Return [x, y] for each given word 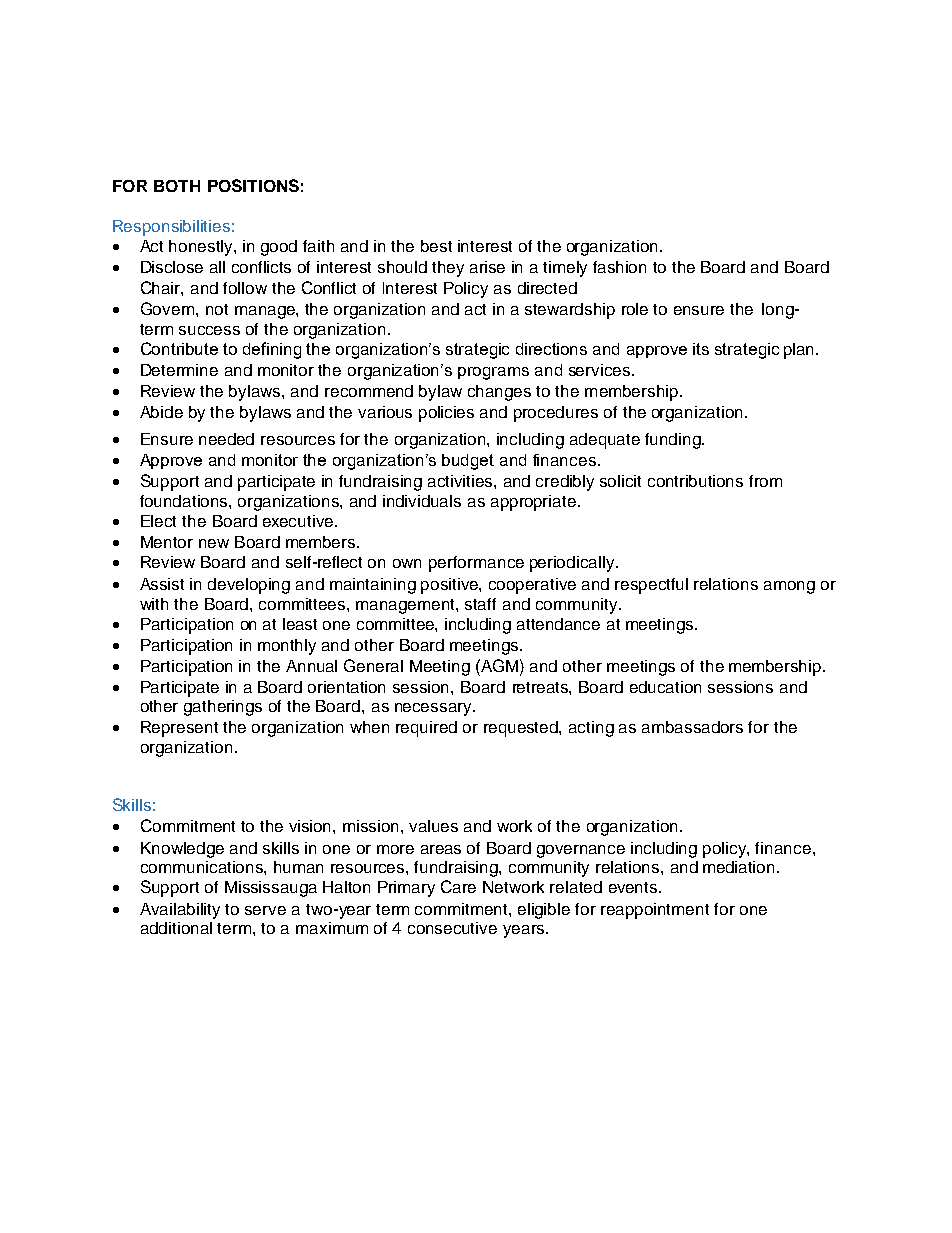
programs [493, 373]
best [436, 246]
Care [458, 886]
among [789, 587]
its [701, 349]
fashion [619, 267]
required [426, 729]
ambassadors [692, 727]
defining [272, 350]
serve [265, 910]
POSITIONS [253, 185]
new [214, 543]
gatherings [223, 708]
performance [476, 564]
